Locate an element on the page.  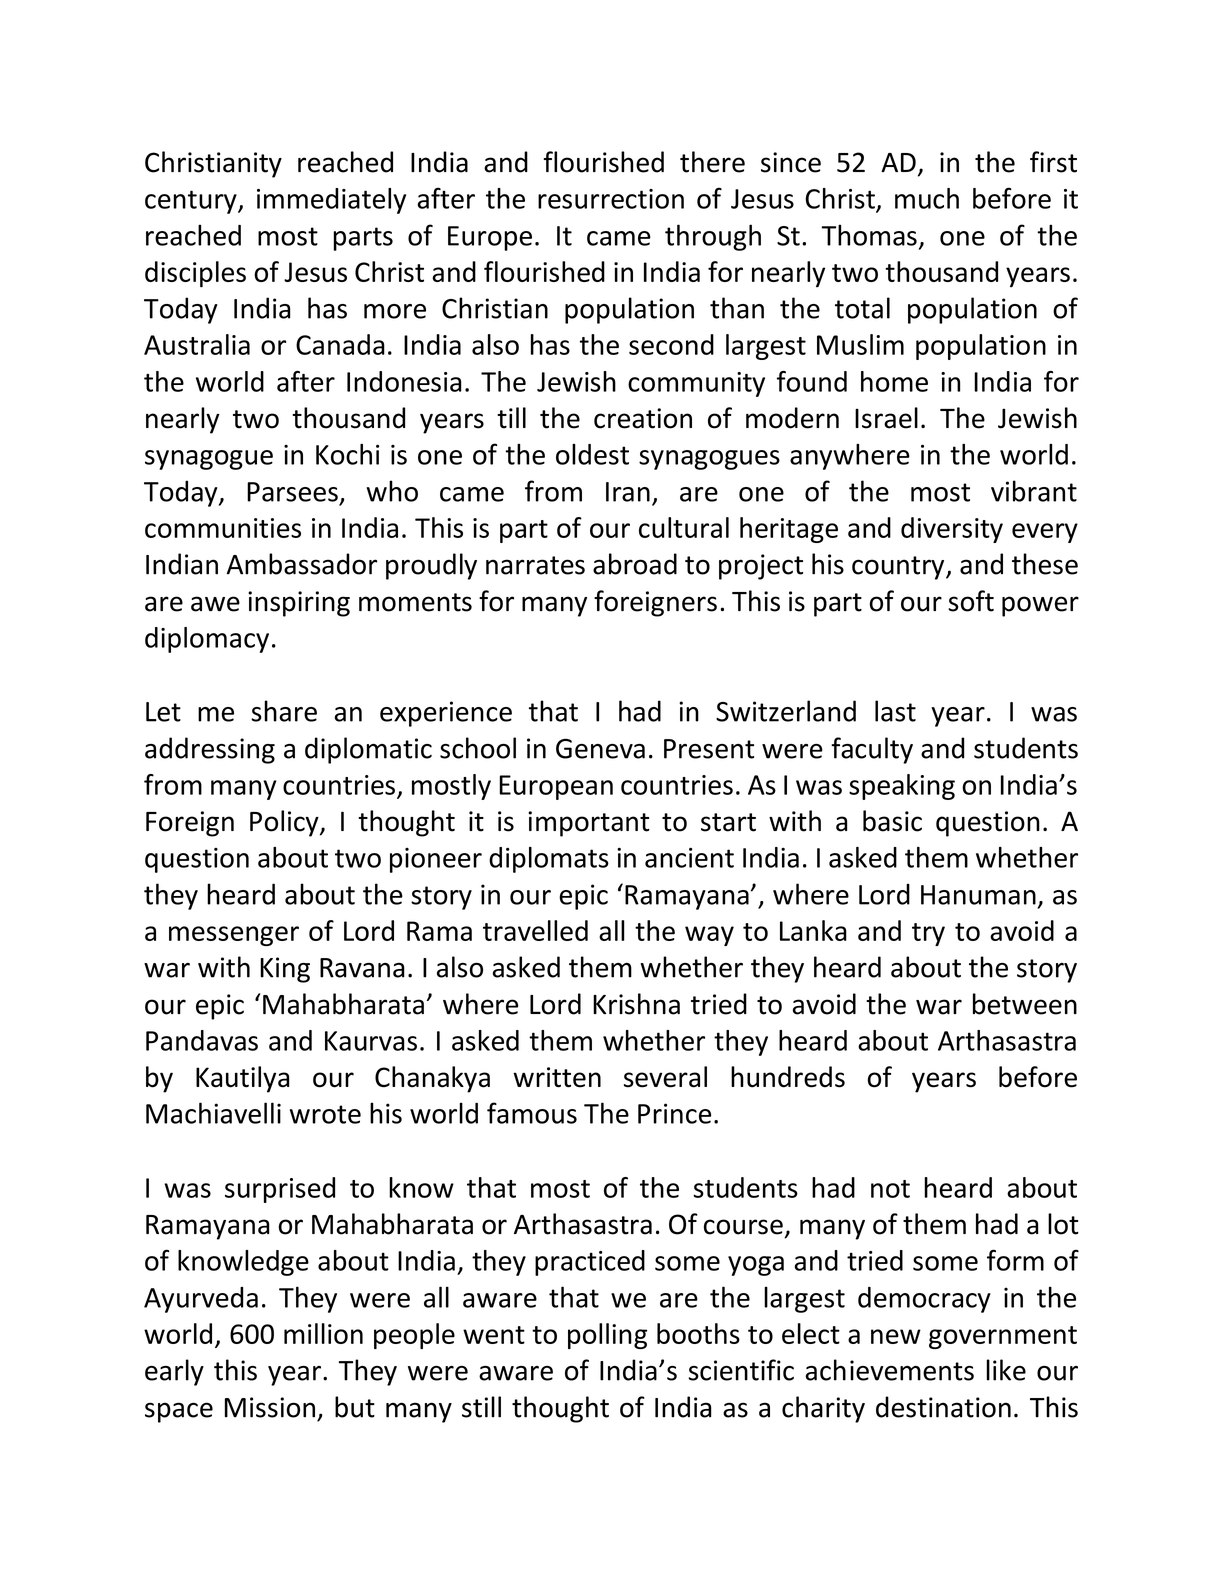
messenger is located at coordinates (234, 936).
